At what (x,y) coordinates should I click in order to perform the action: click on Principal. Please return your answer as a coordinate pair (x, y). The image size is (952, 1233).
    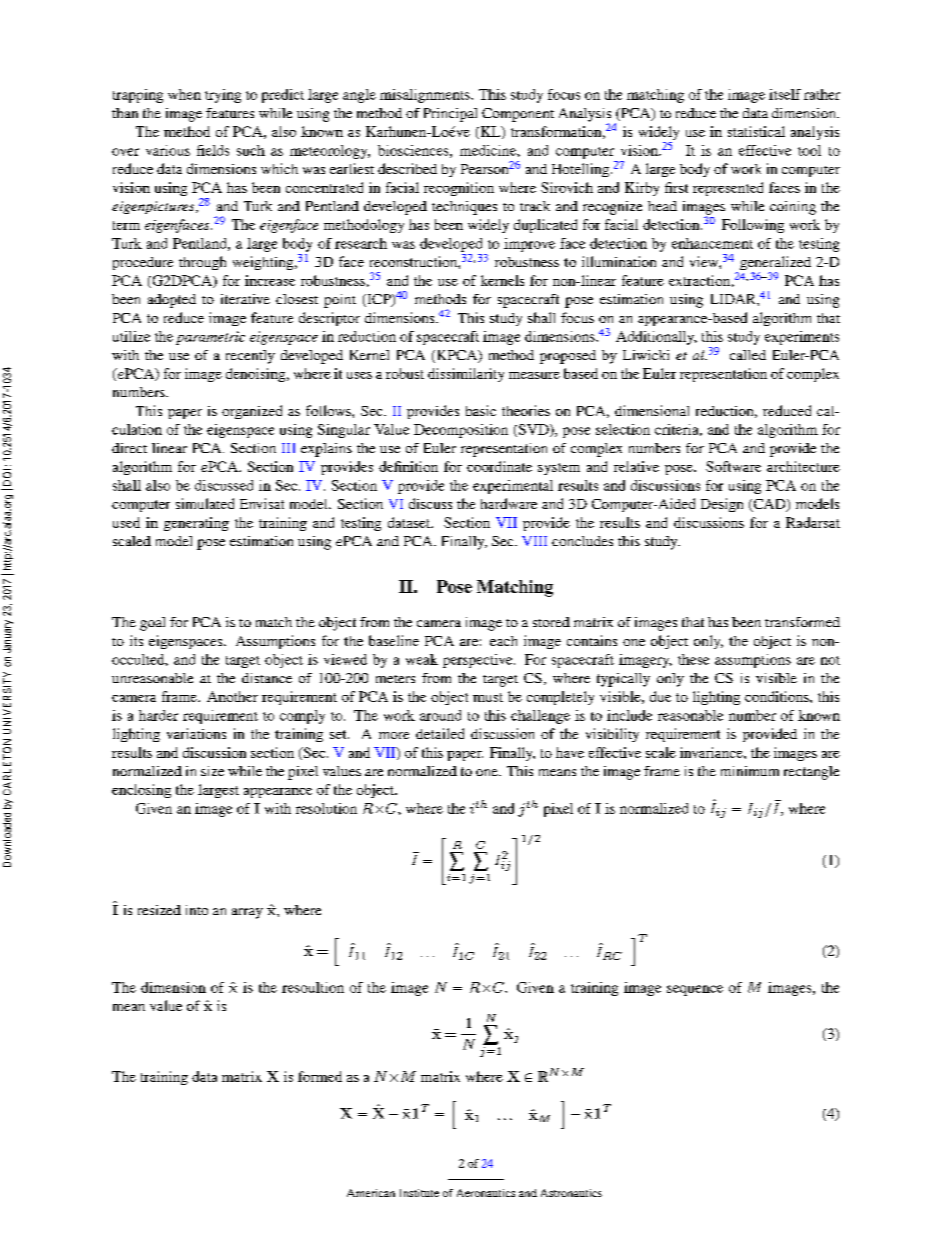
    Looking at the image, I should click on (450, 115).
